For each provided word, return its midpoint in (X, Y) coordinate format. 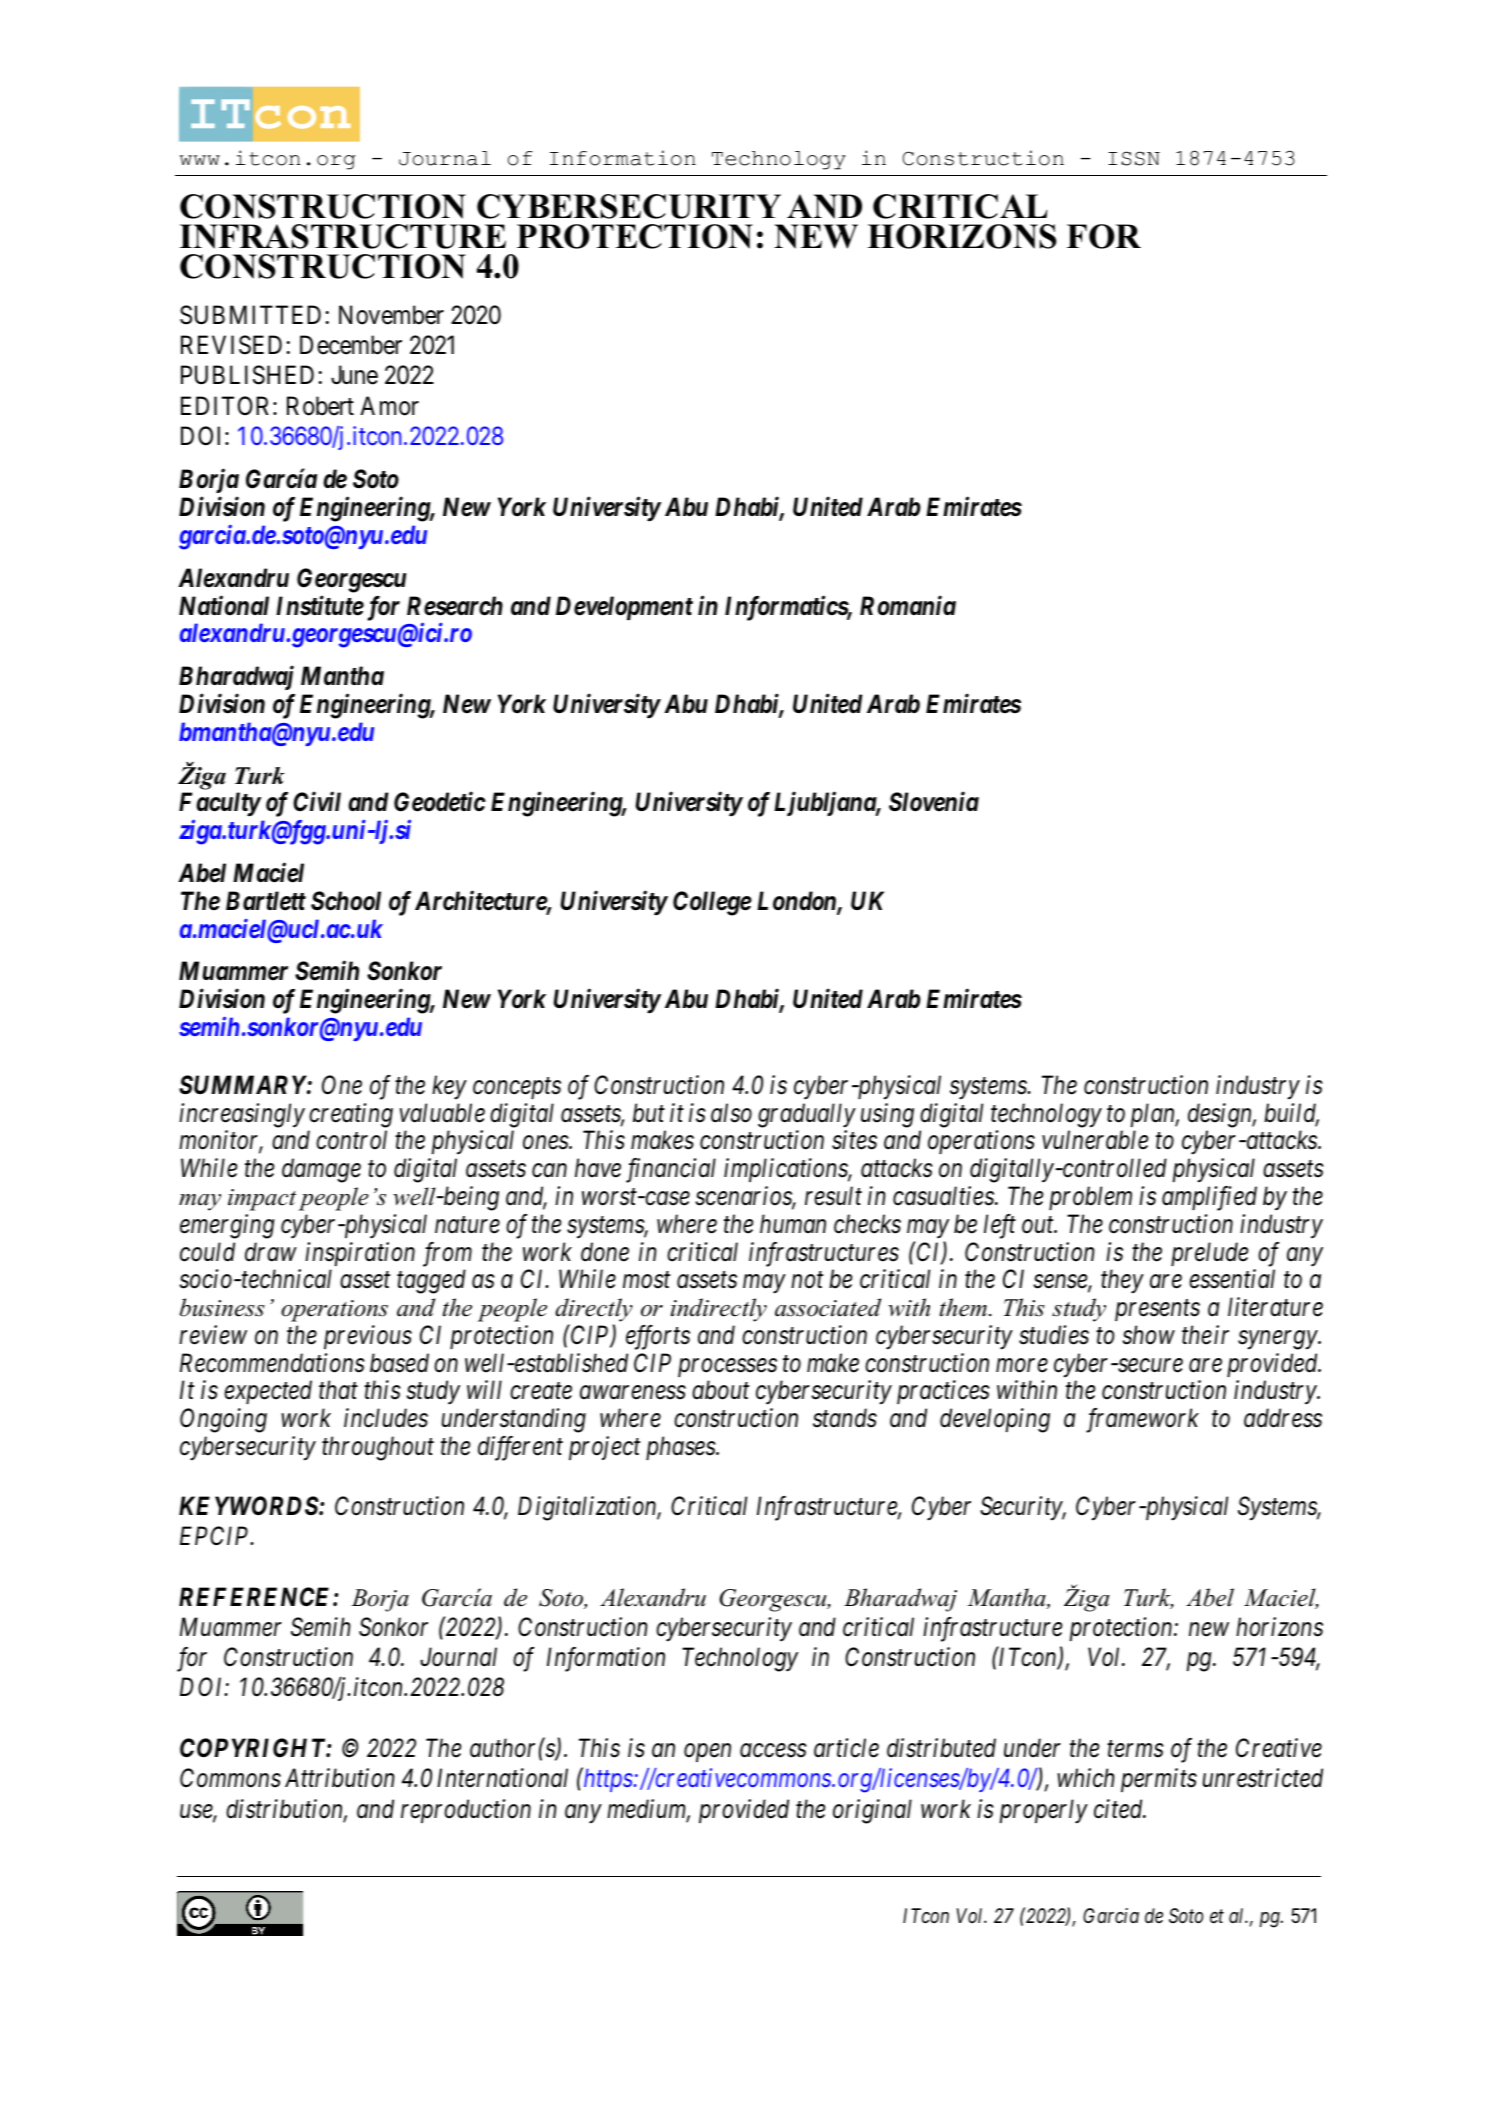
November (391, 315)
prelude (1210, 1254)
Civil (317, 802)
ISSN (1134, 158)
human (793, 1224)
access (773, 1751)
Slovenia (934, 802)
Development (624, 608)
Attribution (340, 1778)
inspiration (360, 1254)
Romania (908, 605)
